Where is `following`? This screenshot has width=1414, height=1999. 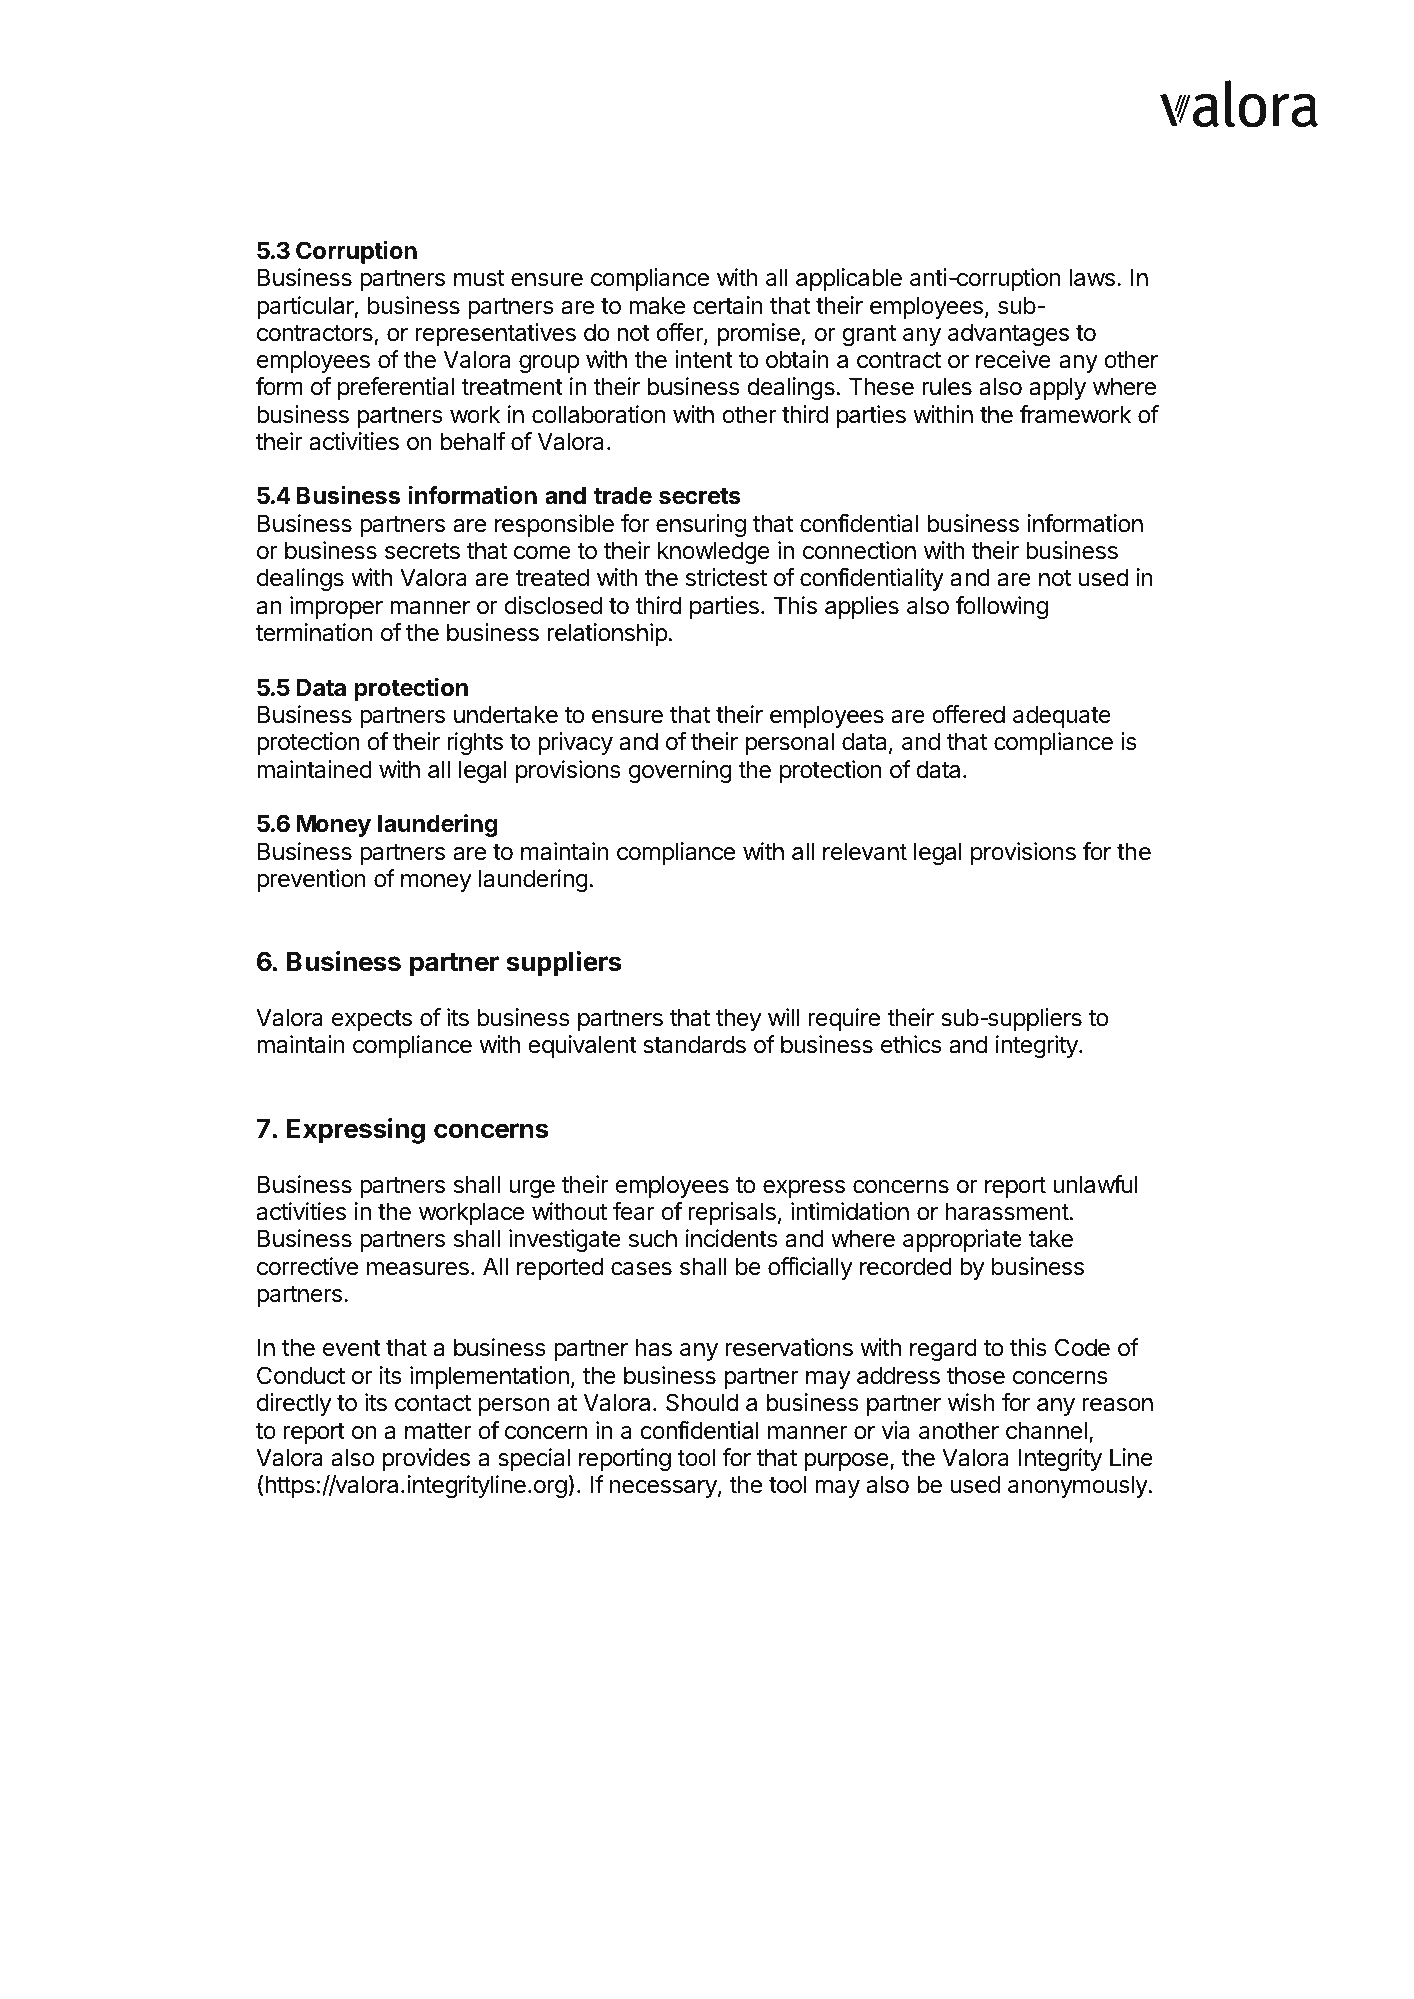
following is located at coordinates (1002, 607).
